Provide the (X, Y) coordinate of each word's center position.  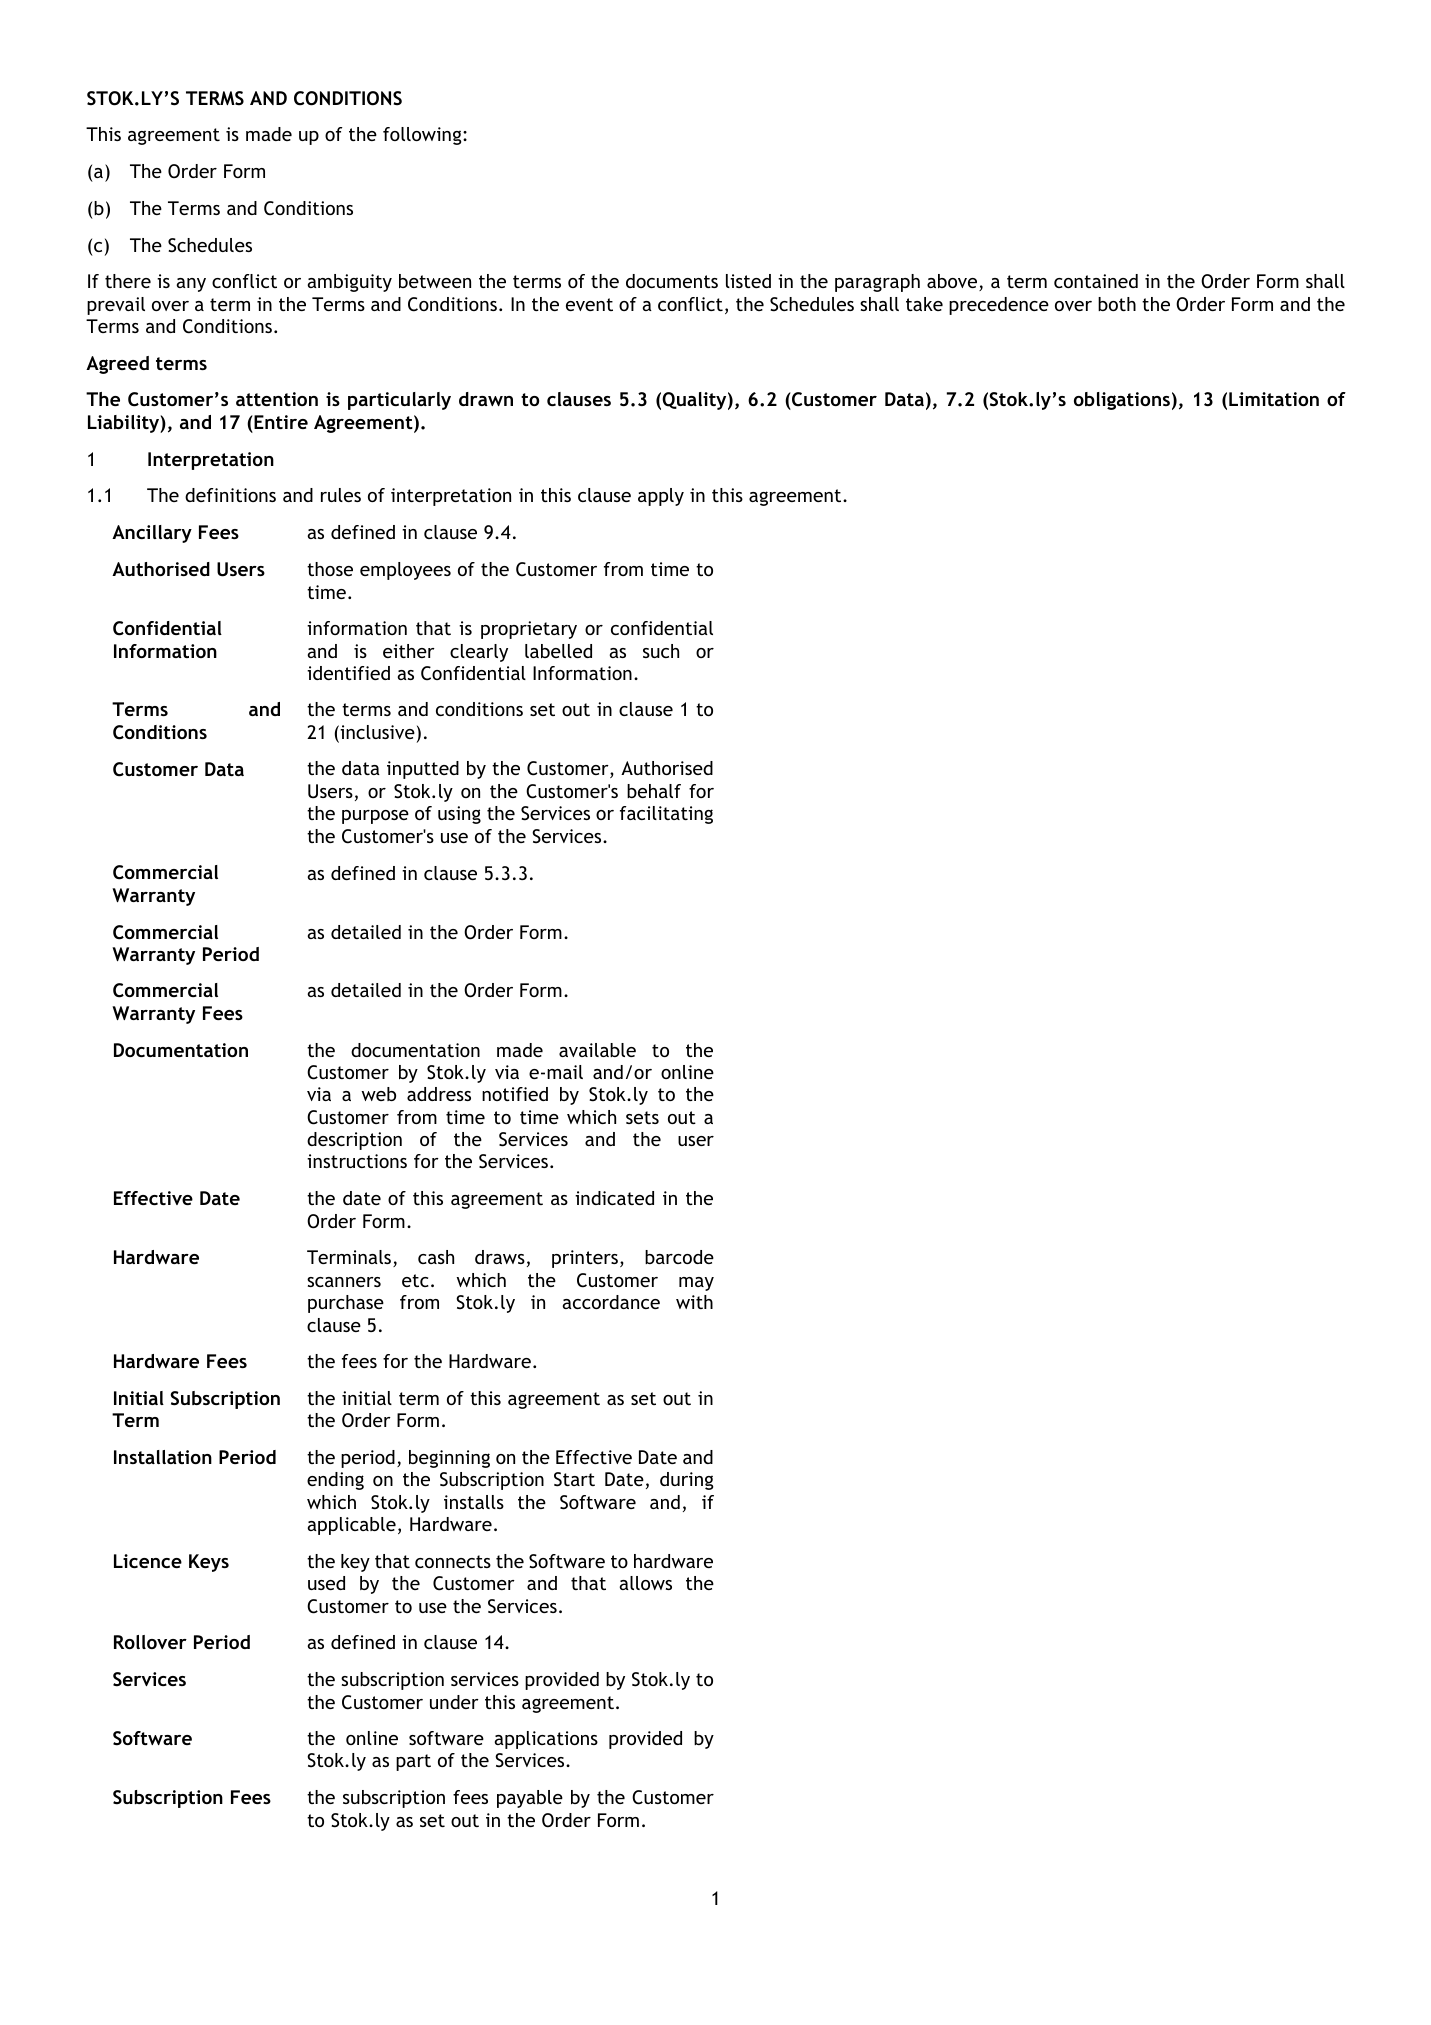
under (454, 1702)
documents (672, 281)
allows (645, 1583)
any (191, 285)
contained (1096, 281)
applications (546, 1740)
